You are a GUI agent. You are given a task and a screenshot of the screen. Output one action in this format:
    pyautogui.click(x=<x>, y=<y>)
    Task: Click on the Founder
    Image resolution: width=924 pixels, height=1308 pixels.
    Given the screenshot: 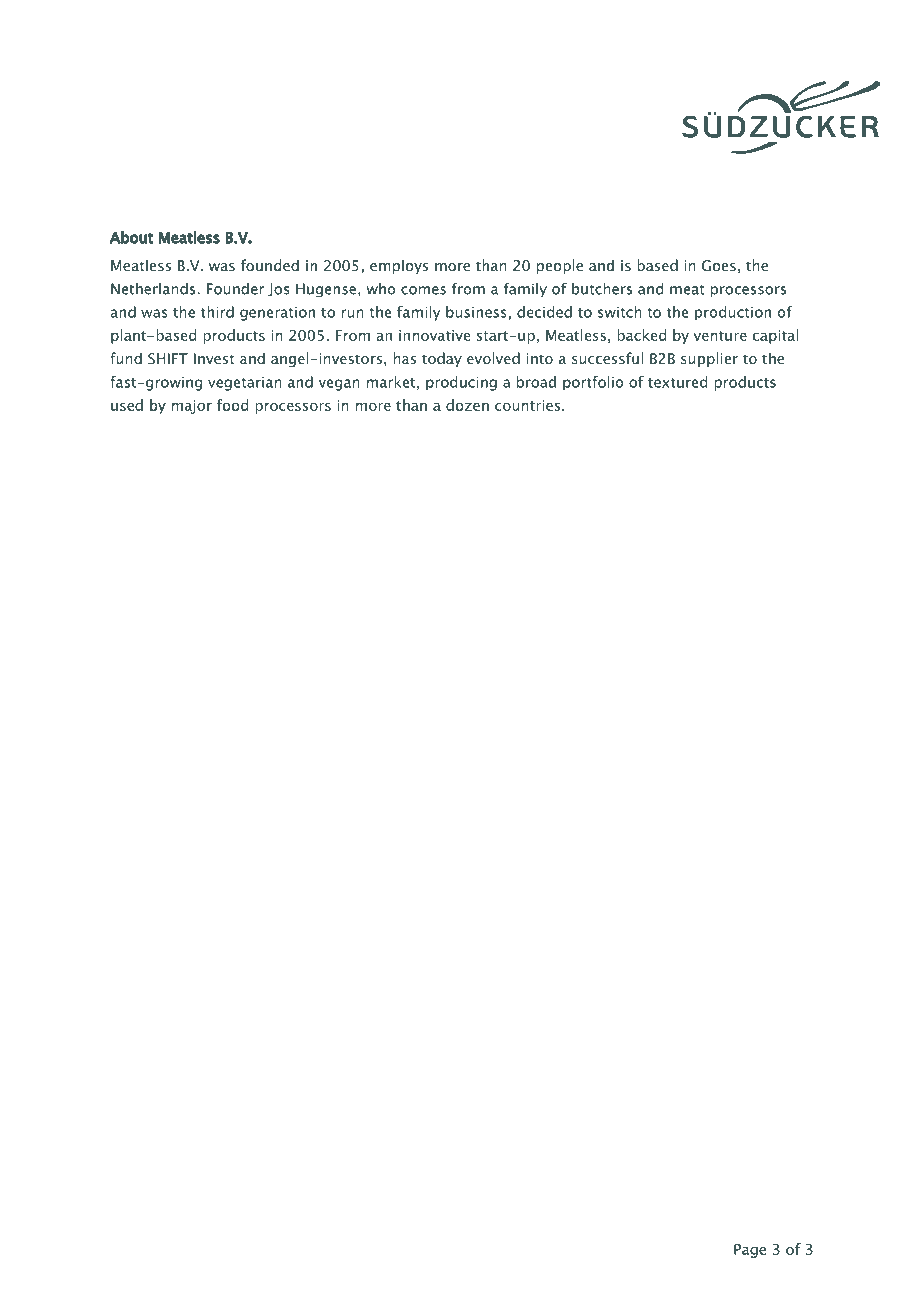 What is the action you would take?
    pyautogui.click(x=235, y=289)
